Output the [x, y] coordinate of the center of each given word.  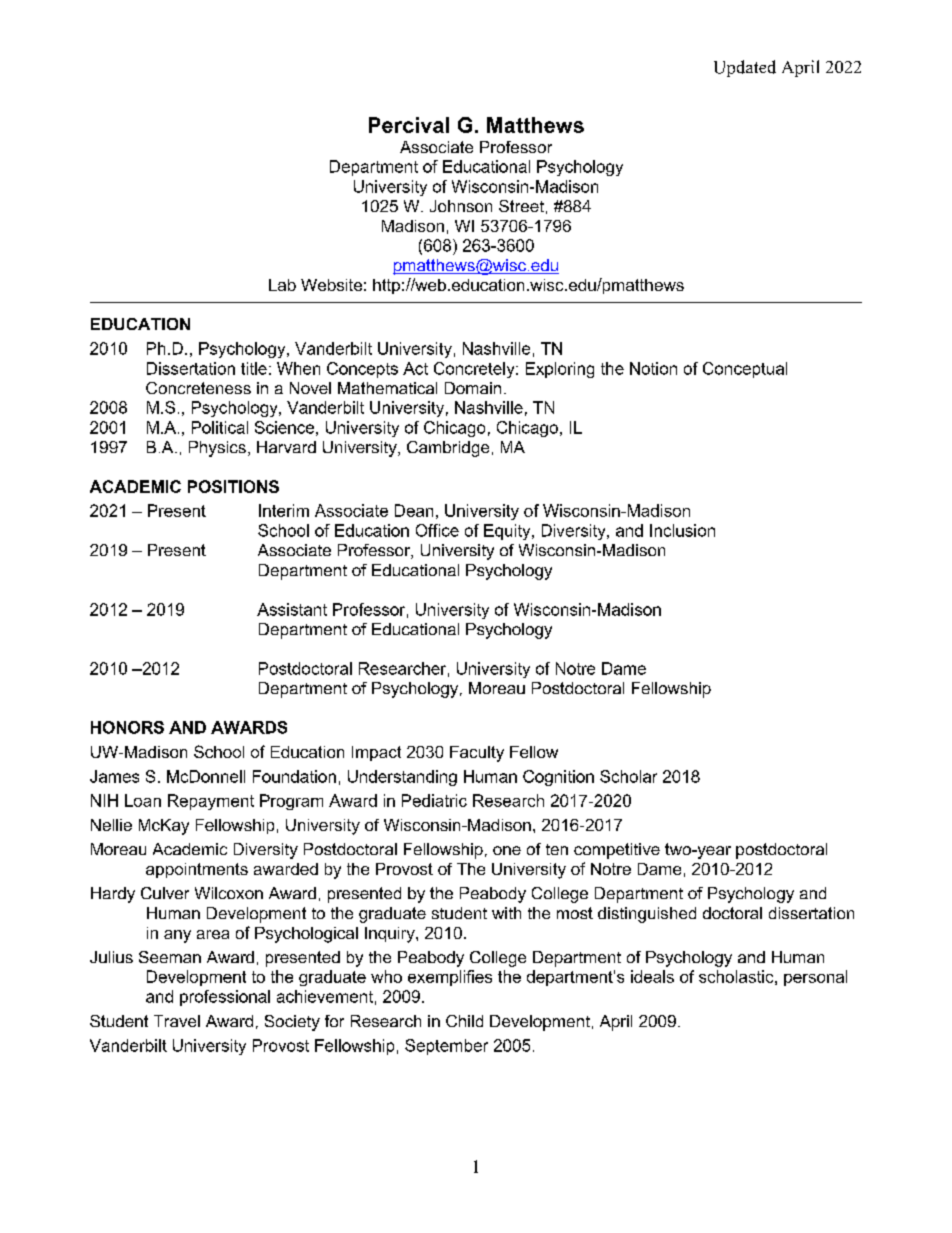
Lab [282, 285]
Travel [177, 1021]
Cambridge [448, 449]
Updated [745, 68]
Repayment [211, 802]
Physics [217, 449]
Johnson [461, 206]
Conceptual [745, 370]
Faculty [477, 754]
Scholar [628, 776]
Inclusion [682, 530]
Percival [409, 125]
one [507, 850]
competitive [617, 851]
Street [521, 206]
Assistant [292, 609]
